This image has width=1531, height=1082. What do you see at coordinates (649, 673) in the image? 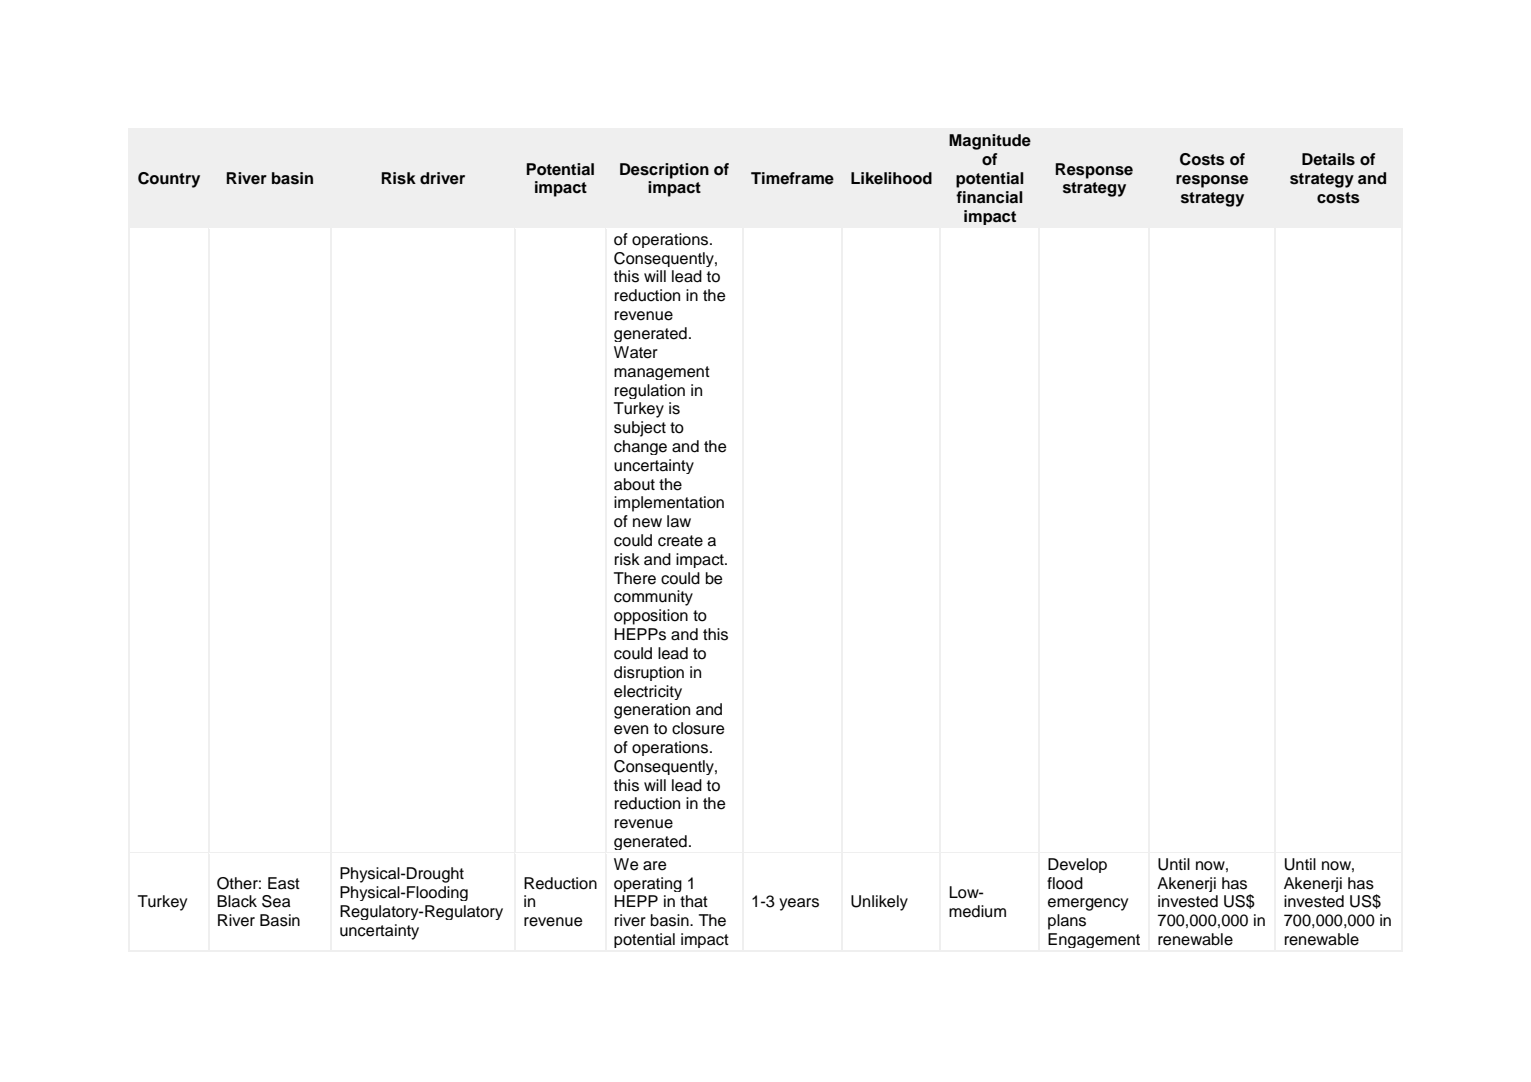
I see `disruption` at bounding box center [649, 673].
